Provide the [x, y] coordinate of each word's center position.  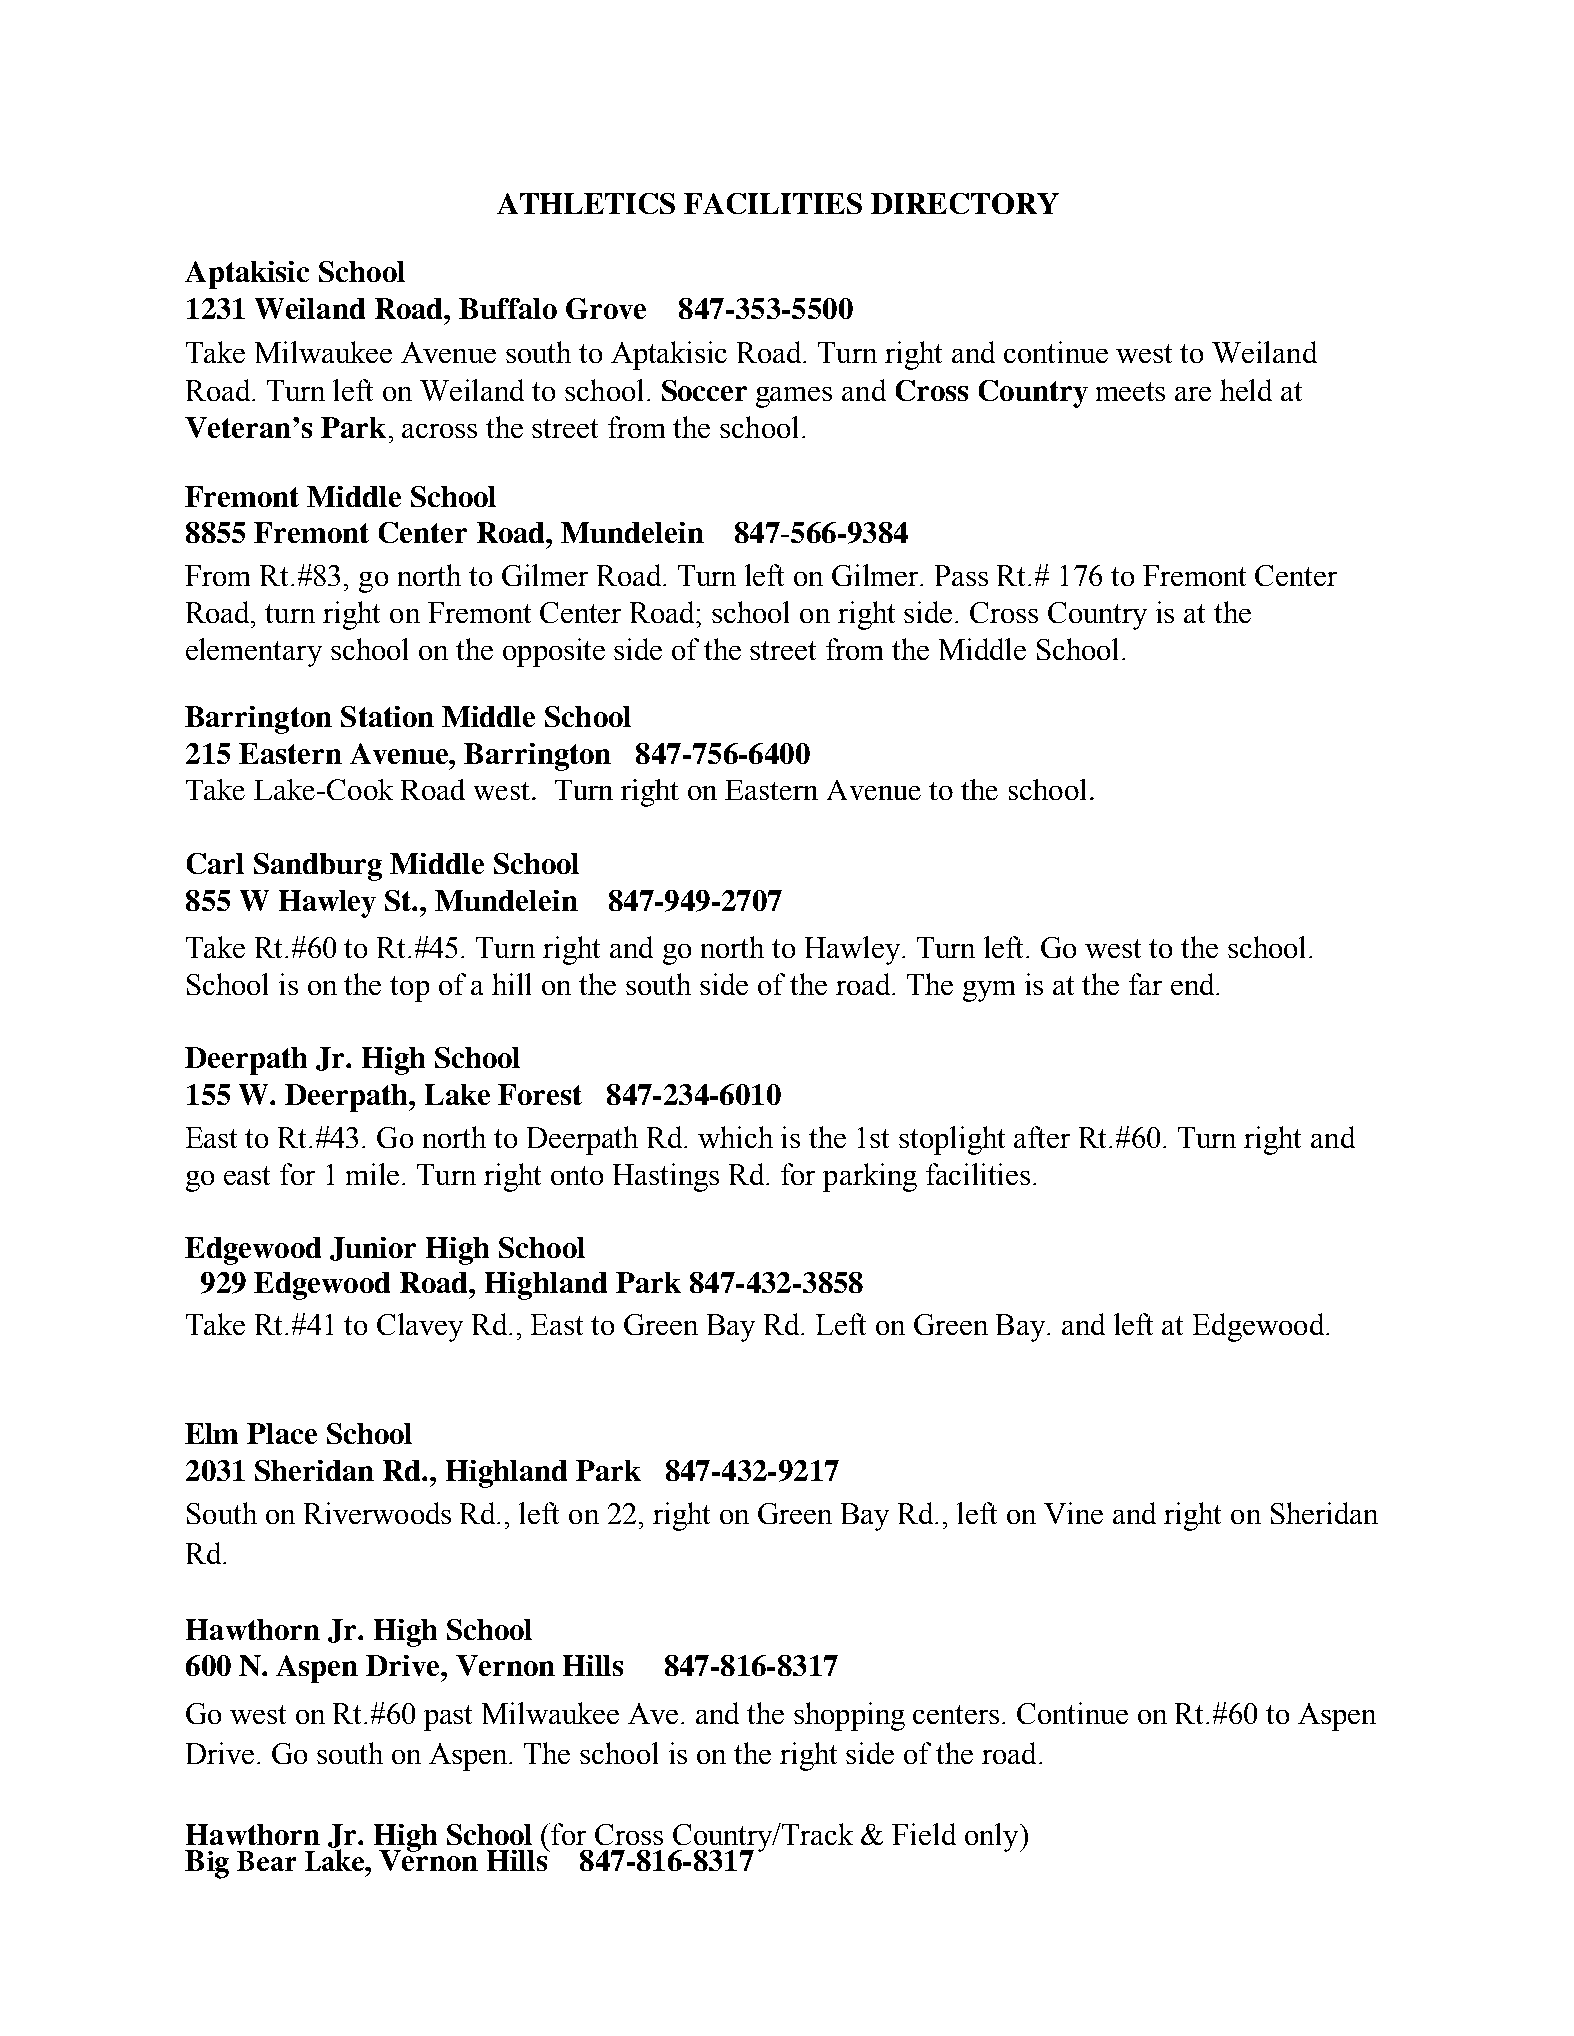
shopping [849, 1716]
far [1145, 984]
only [993, 1837]
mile [374, 1174]
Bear [266, 1861]
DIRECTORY [965, 203]
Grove [606, 308]
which [735, 1137]
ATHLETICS [586, 203]
